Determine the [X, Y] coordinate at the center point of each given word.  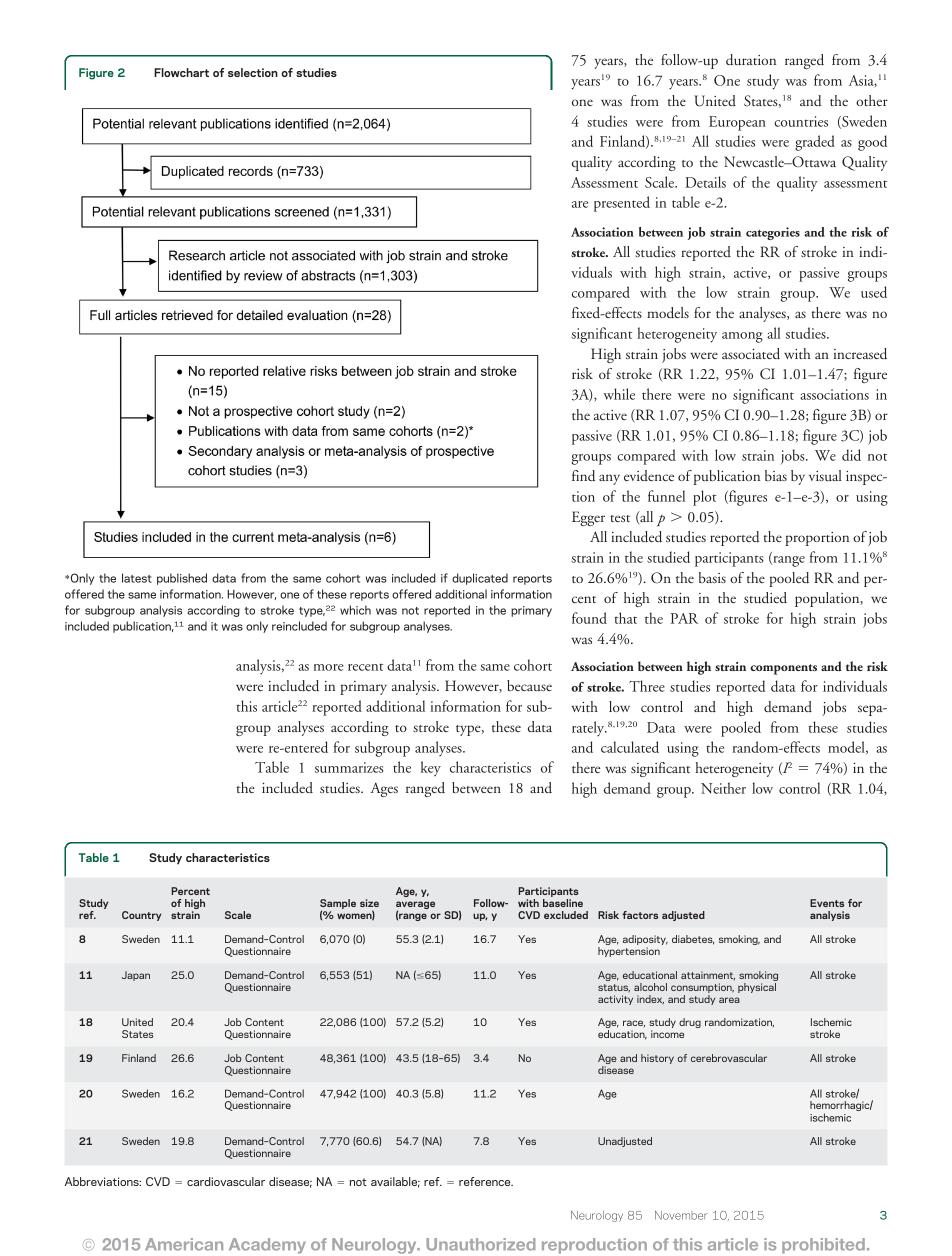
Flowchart [181, 72]
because [529, 685]
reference [486, 1181]
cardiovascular [226, 1181]
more [328, 667]
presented [622, 204]
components [783, 669]
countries [801, 121]
